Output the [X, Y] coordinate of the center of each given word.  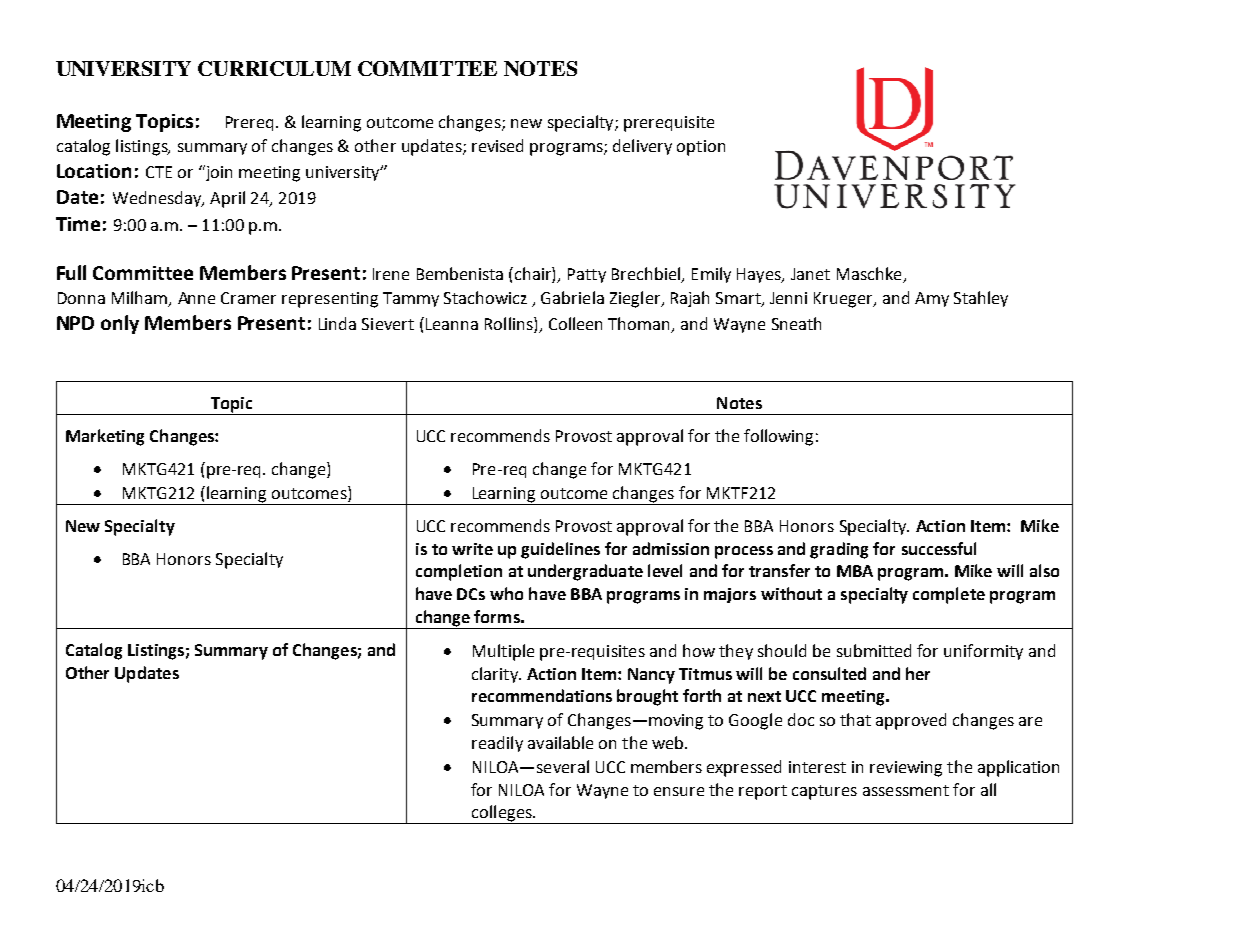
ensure [679, 791]
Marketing [105, 437]
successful [939, 548]
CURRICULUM [274, 68]
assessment [906, 790]
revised [497, 145]
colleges [502, 814]
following [778, 437]
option [701, 148]
